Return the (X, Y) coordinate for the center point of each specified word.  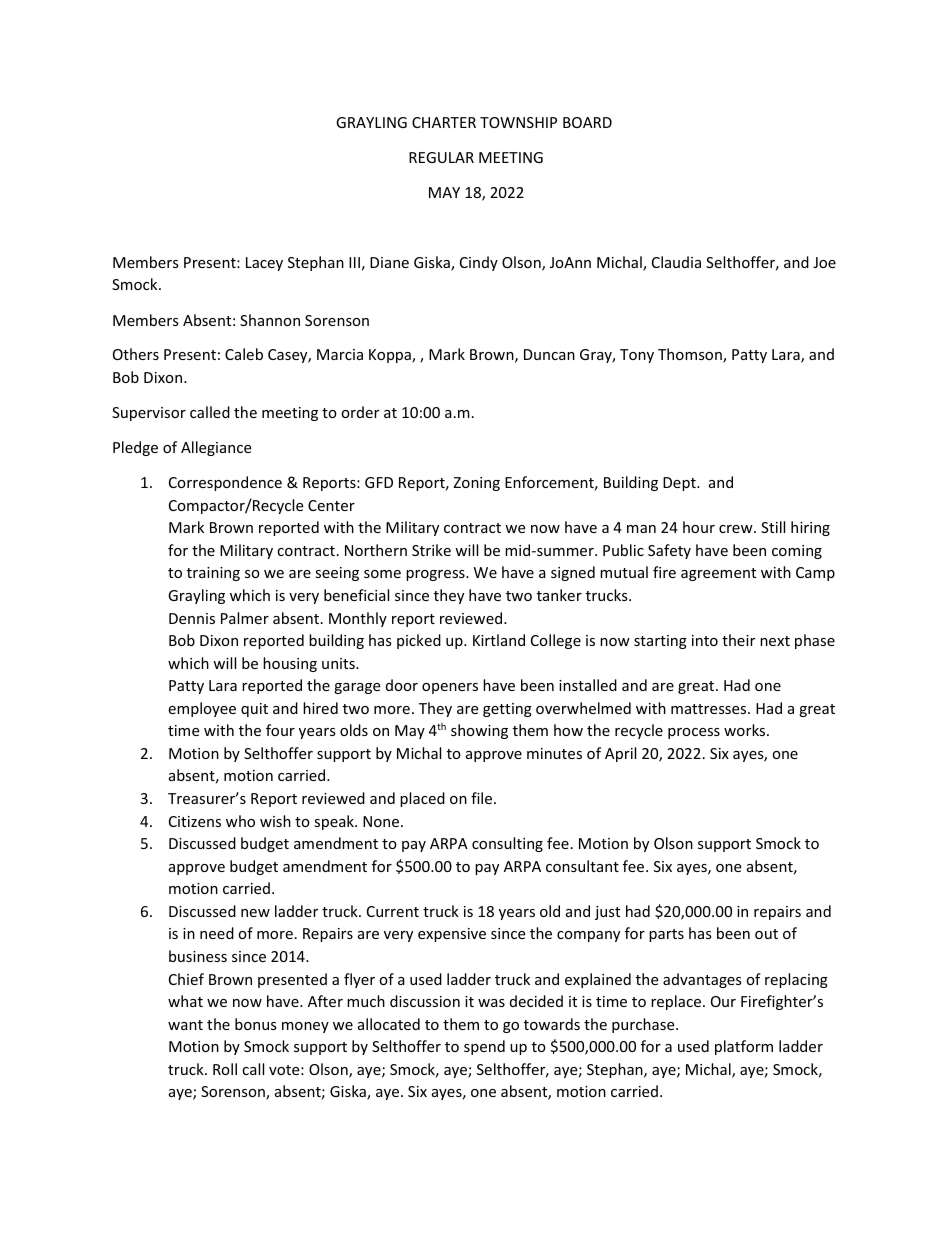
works (746, 730)
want (185, 1025)
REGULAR (441, 157)
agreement (718, 574)
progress (436, 575)
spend (484, 1047)
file (483, 798)
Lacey (264, 264)
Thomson (691, 355)
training (213, 574)
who (240, 821)
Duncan (549, 354)
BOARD (587, 122)
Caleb (244, 354)
